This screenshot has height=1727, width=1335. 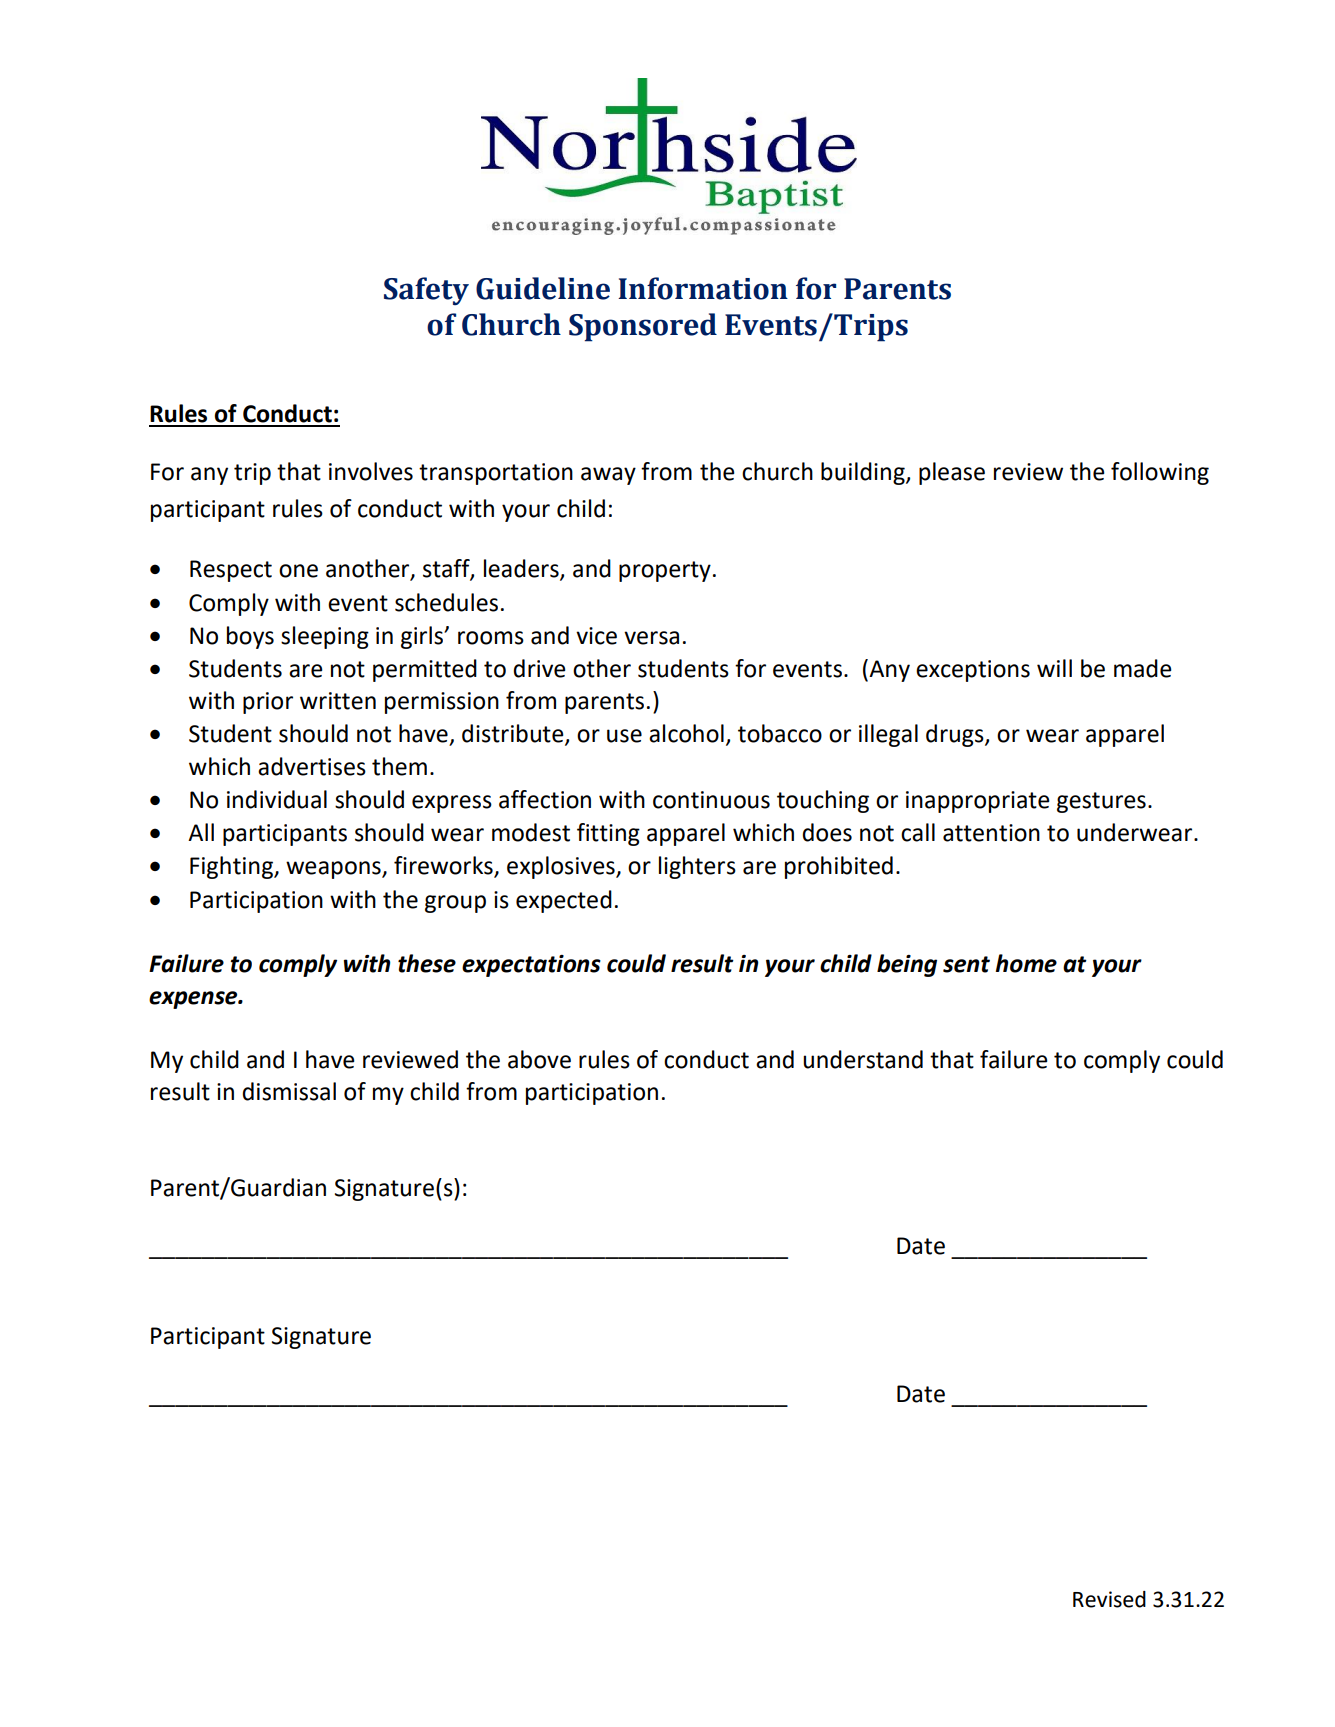 What do you see at coordinates (956, 735) in the screenshot?
I see `drugs` at bounding box center [956, 735].
